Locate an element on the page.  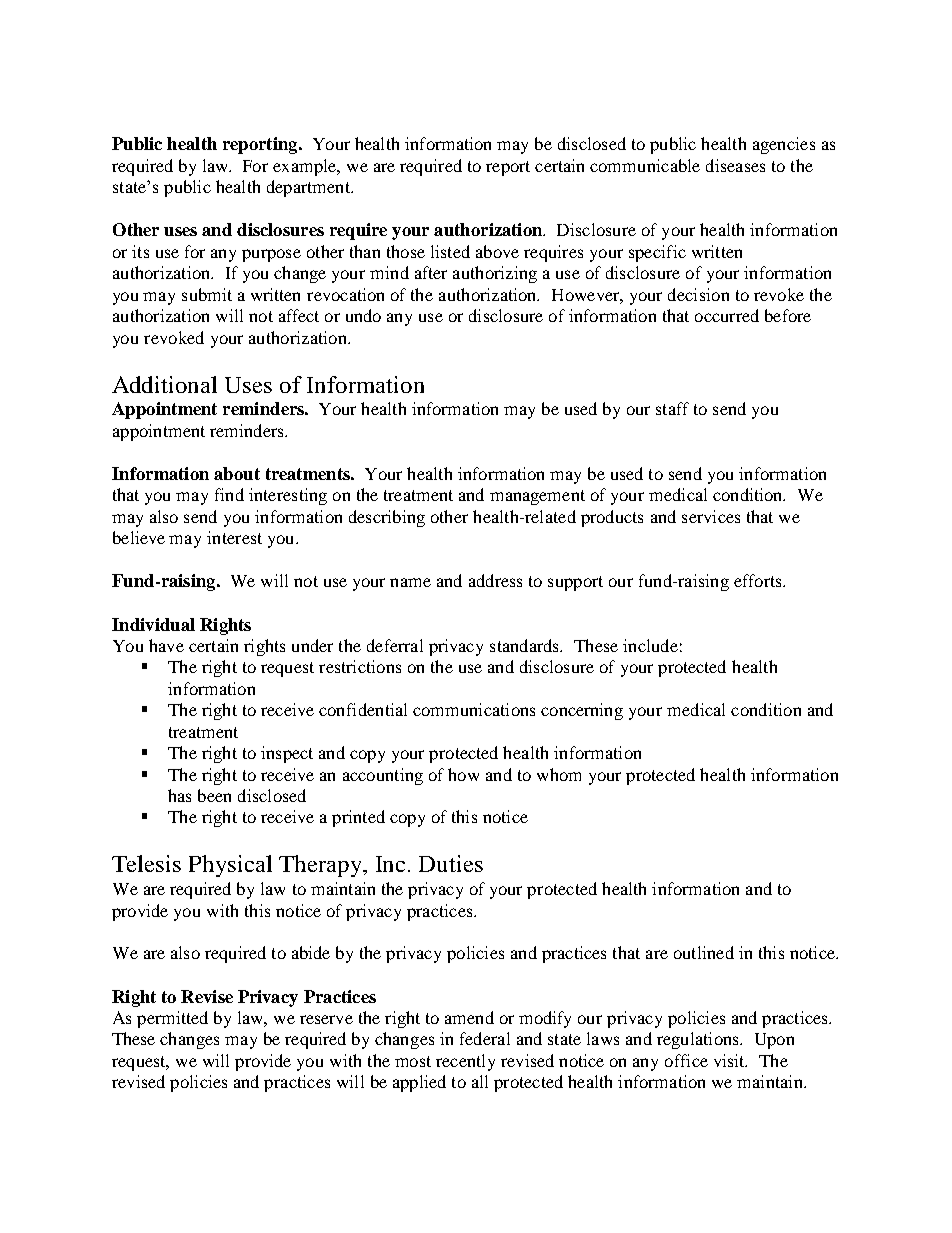
Individual is located at coordinates (153, 624).
